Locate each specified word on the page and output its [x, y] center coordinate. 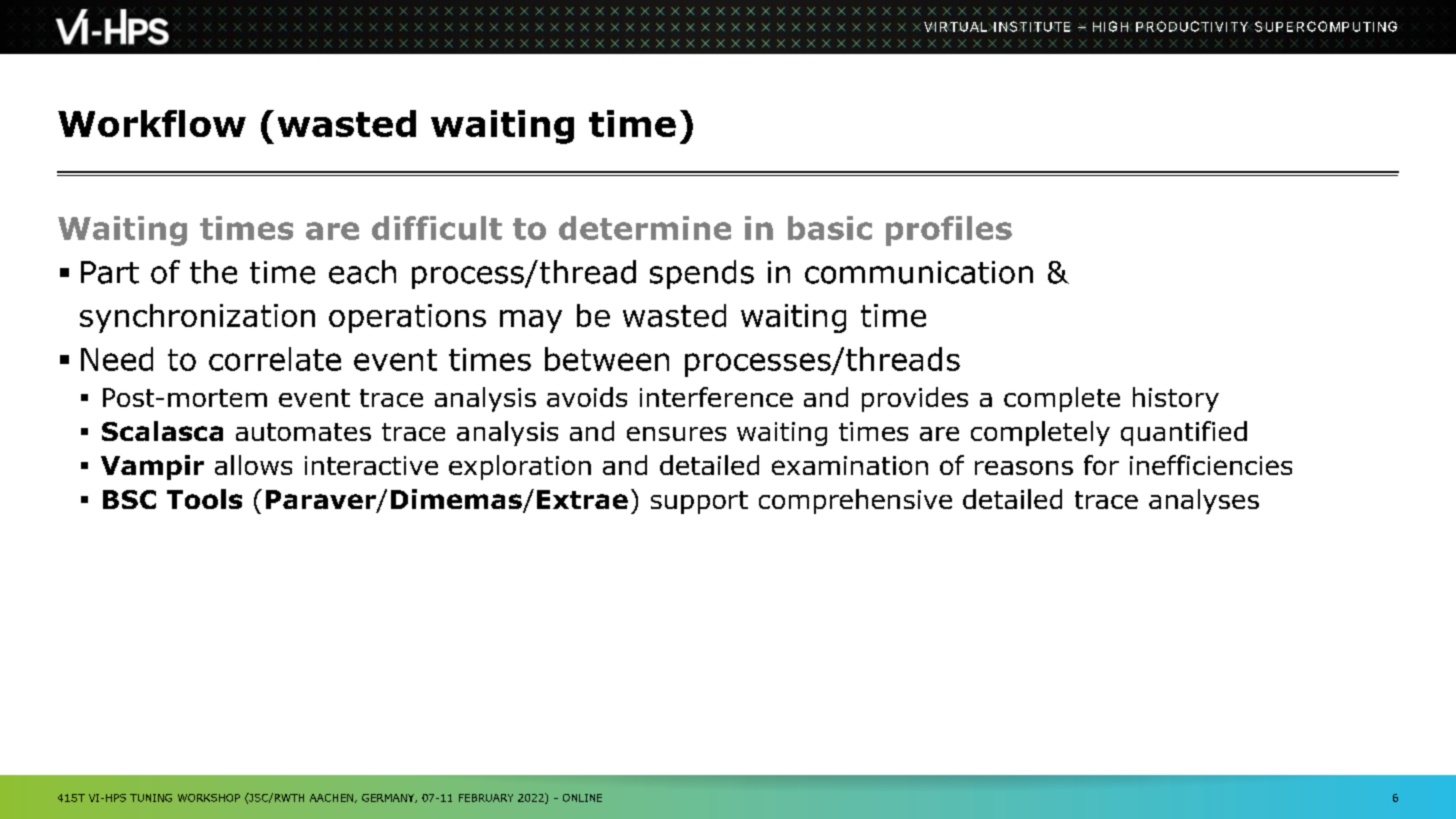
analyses [1204, 501]
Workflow [152, 123]
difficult [437, 228]
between [607, 359]
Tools [204, 499]
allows [253, 465]
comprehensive [855, 501]
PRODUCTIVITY [1192, 26]
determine [645, 228]
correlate [275, 359]
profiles [949, 231]
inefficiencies [1211, 465]
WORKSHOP [209, 798]
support [699, 502]
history [1176, 399]
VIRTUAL [957, 27]
